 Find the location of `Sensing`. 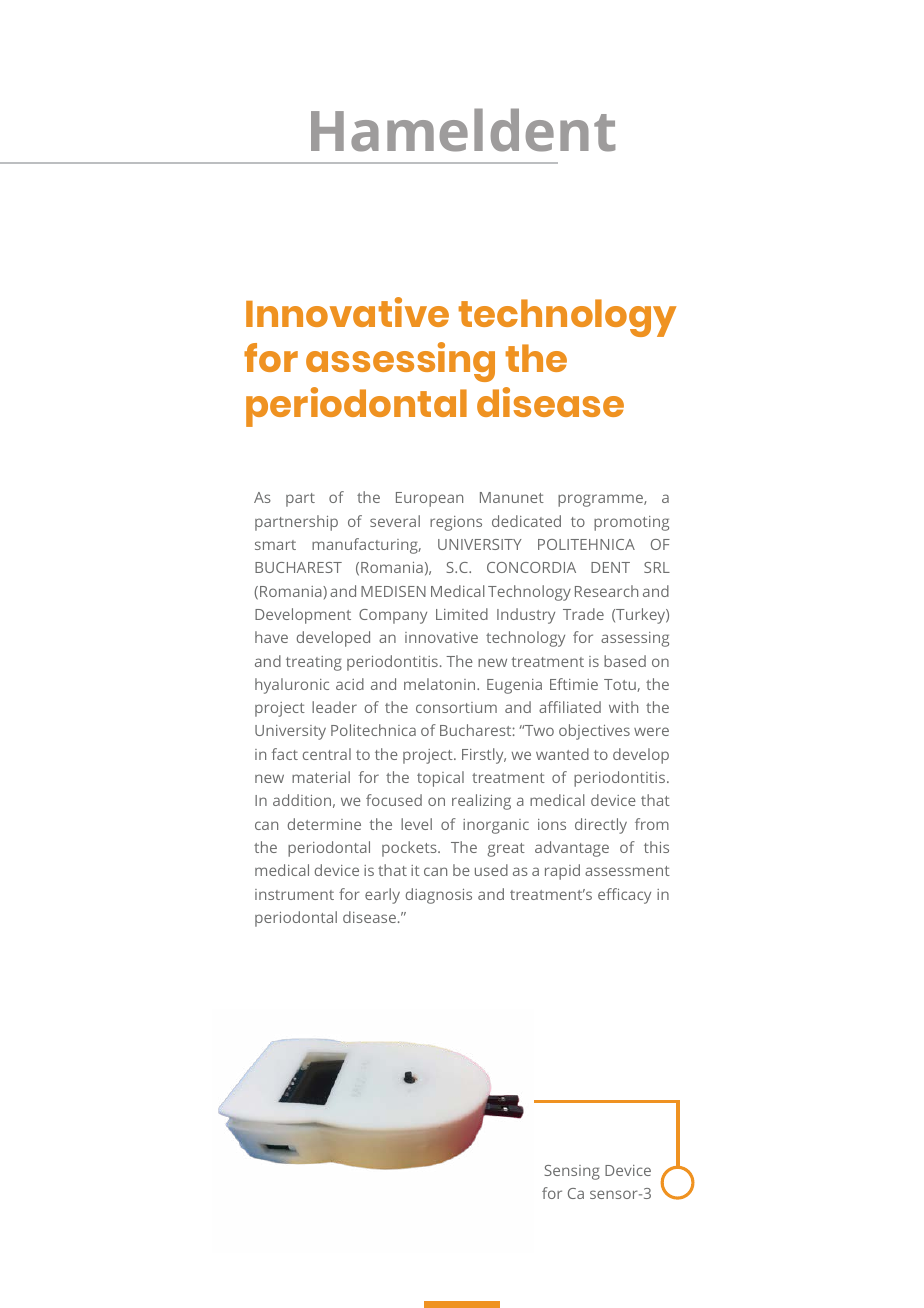

Sensing is located at coordinates (572, 1172).
